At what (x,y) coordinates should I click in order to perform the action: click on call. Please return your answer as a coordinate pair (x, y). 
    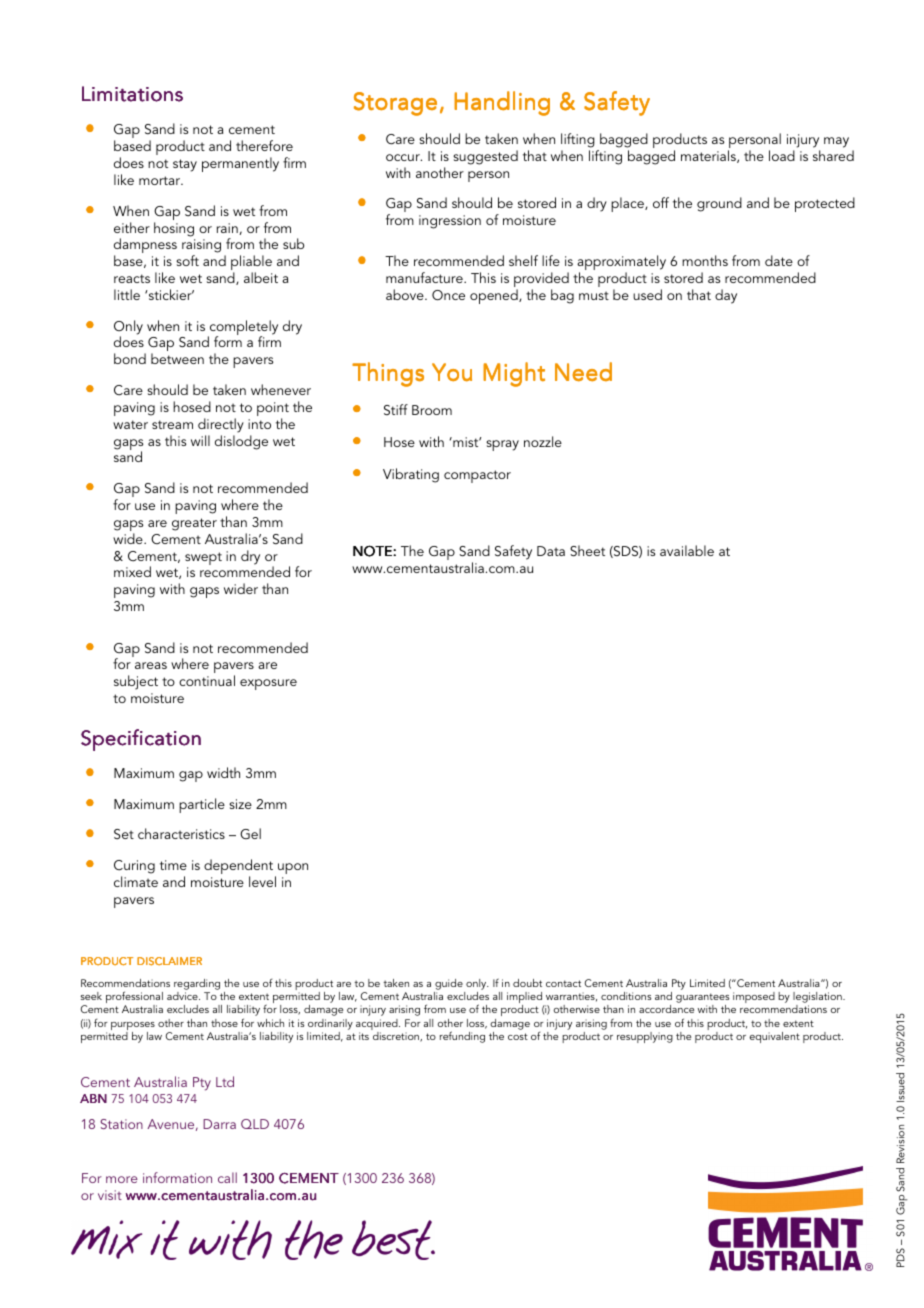
    Looking at the image, I should click on (227, 1177).
